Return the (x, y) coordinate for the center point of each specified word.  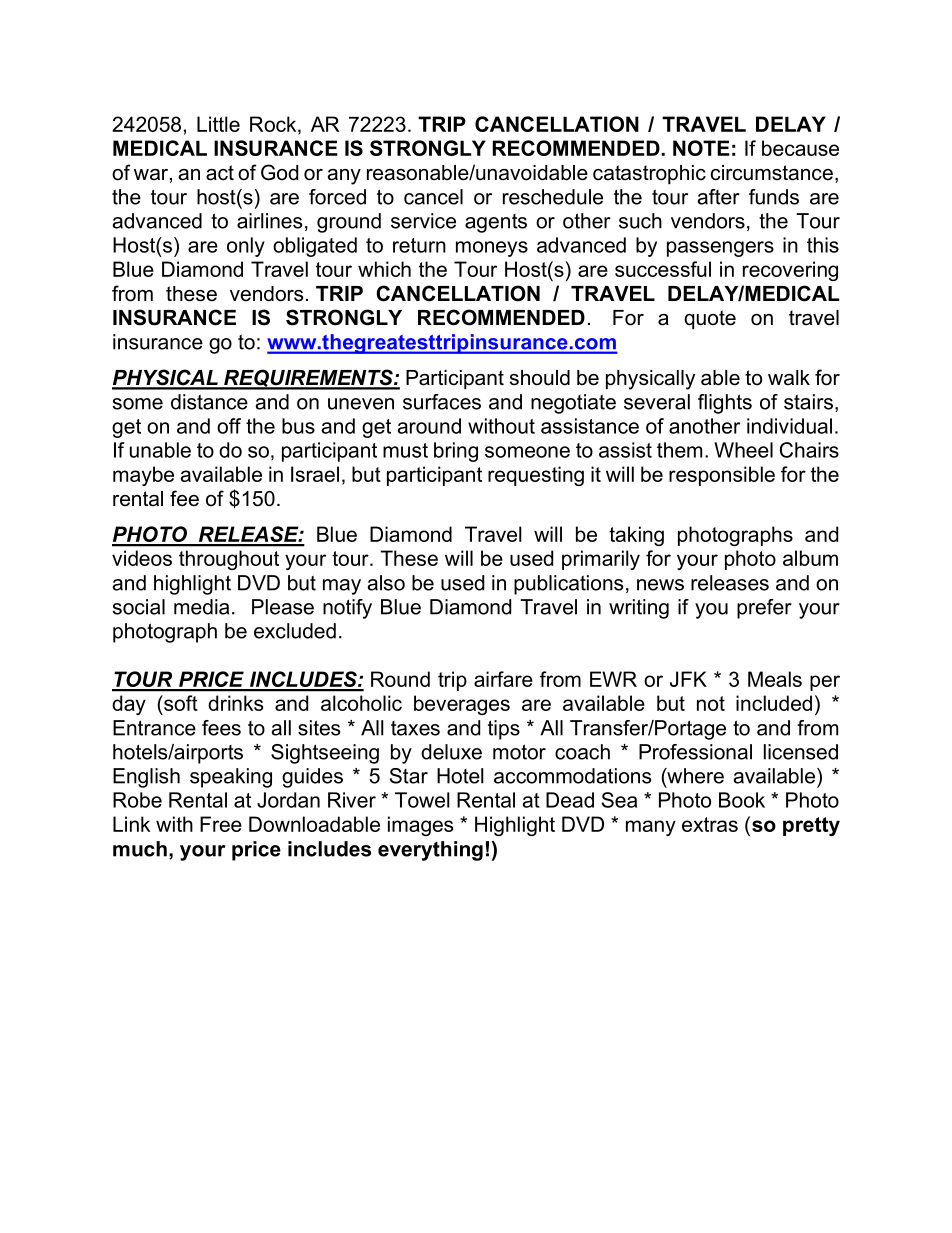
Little (218, 124)
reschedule (553, 197)
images (420, 826)
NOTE (701, 148)
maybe (143, 476)
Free (221, 824)
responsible (722, 476)
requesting (536, 476)
